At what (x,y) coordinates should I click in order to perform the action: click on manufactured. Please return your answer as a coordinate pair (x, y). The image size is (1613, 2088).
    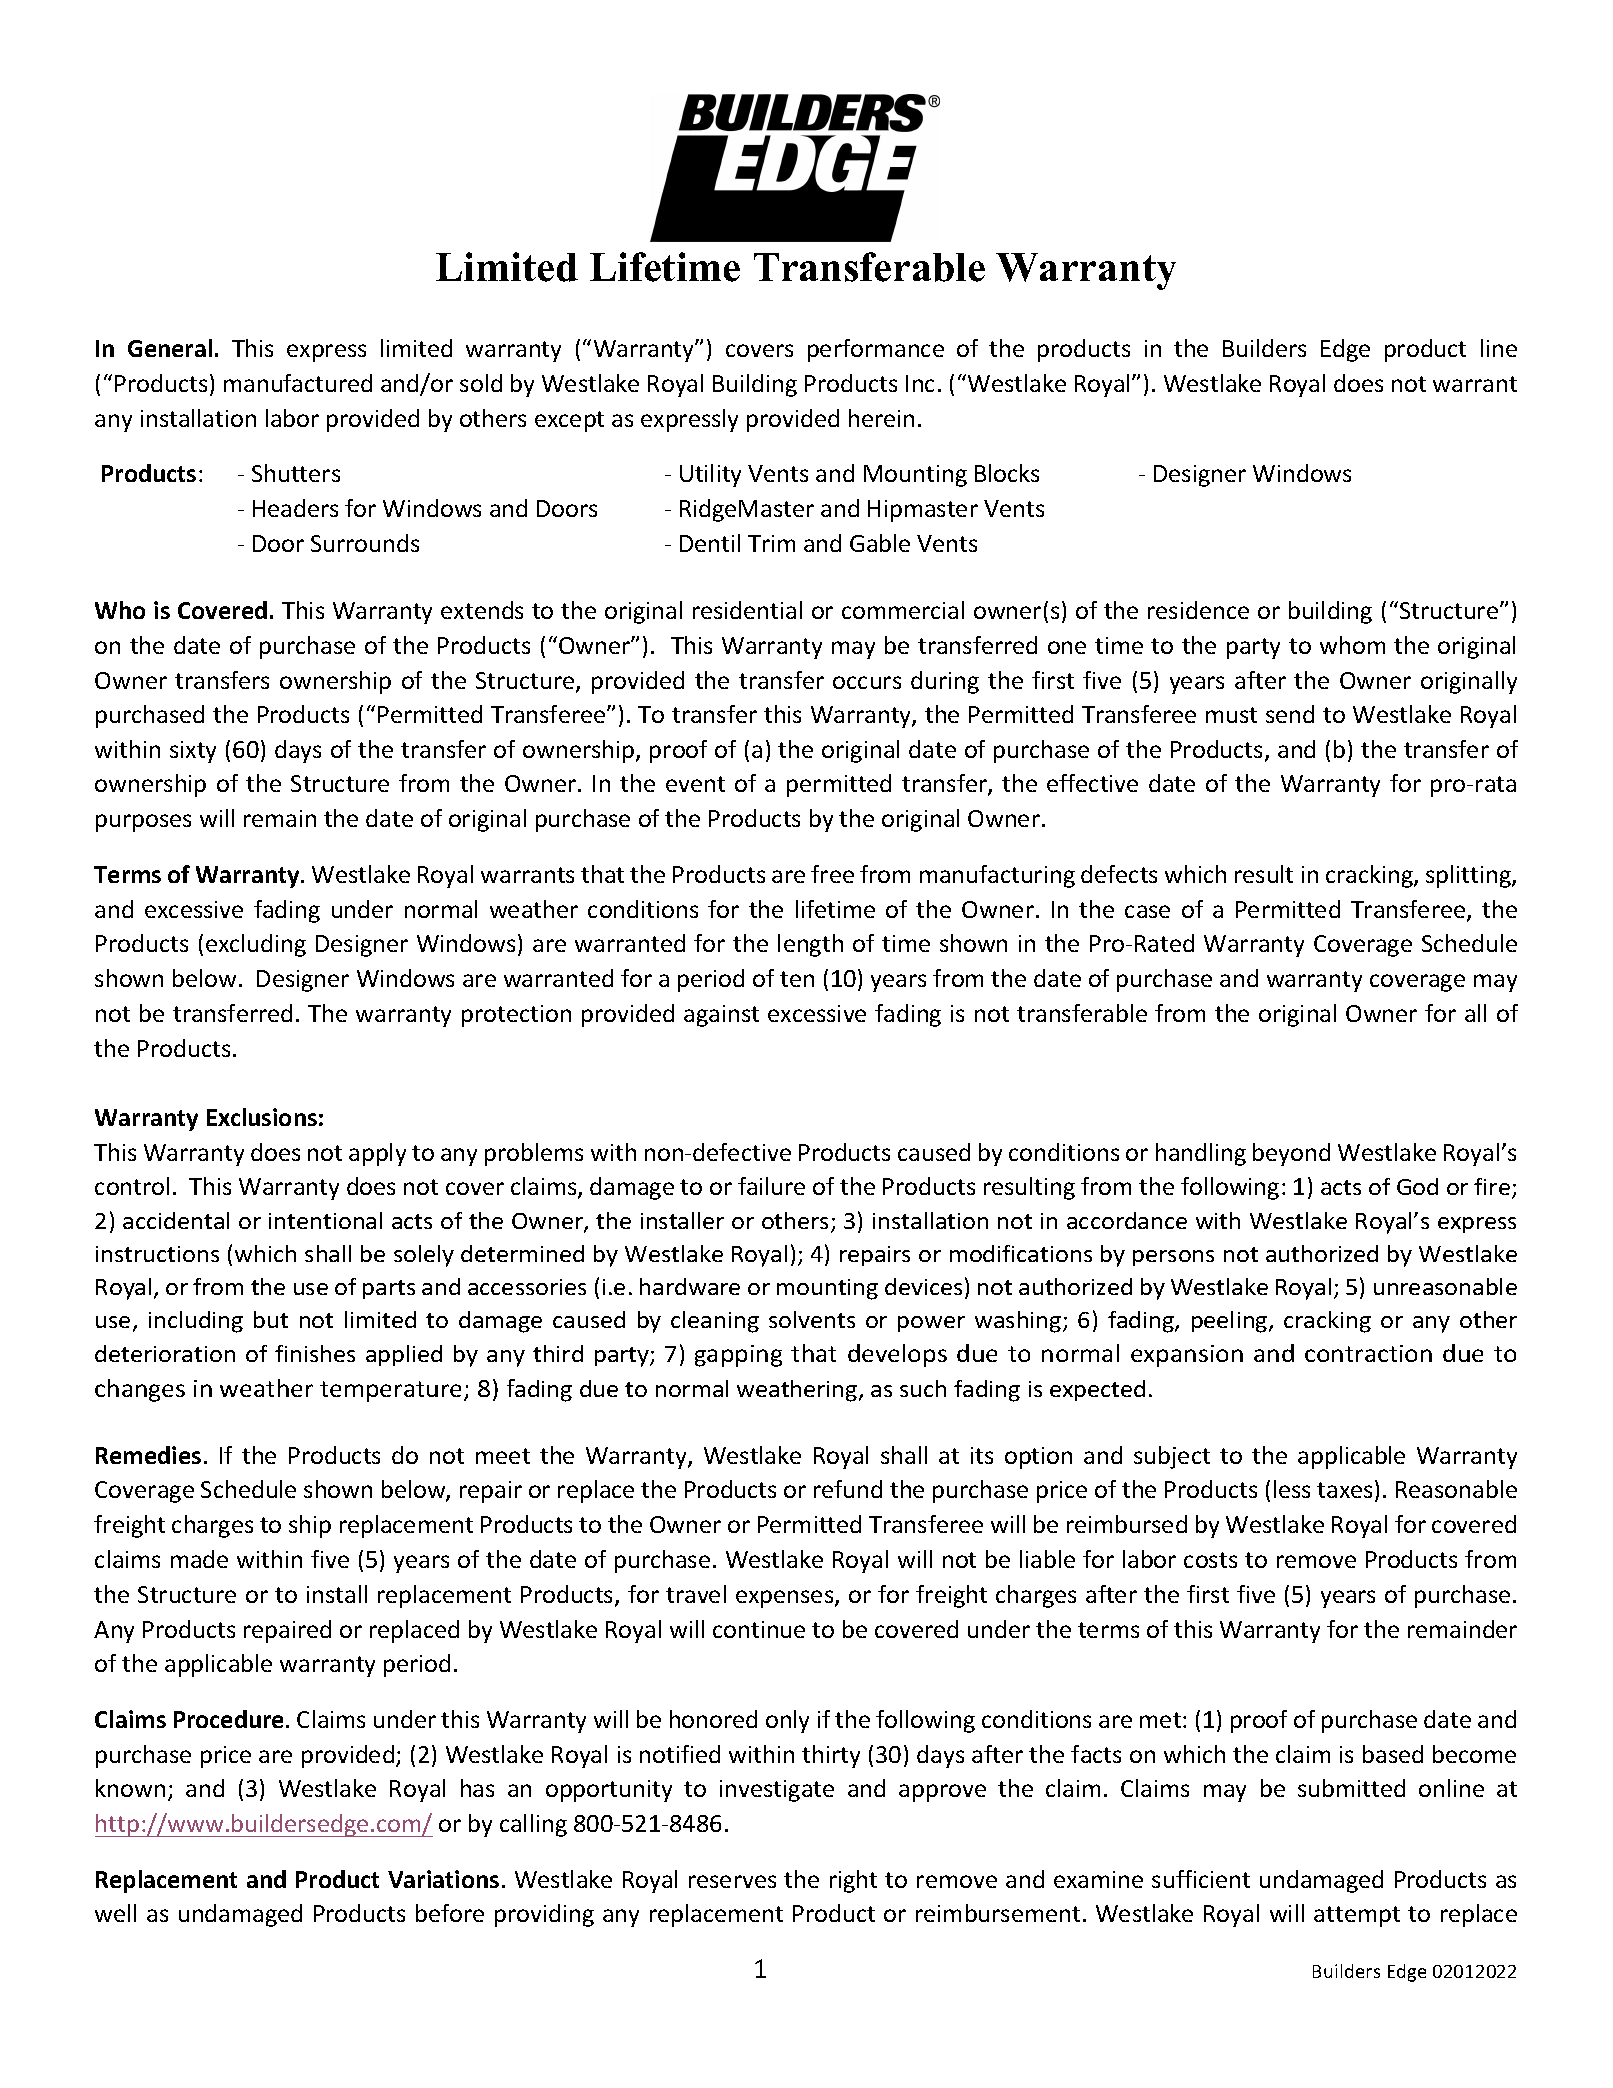
    Looking at the image, I should click on (298, 383).
